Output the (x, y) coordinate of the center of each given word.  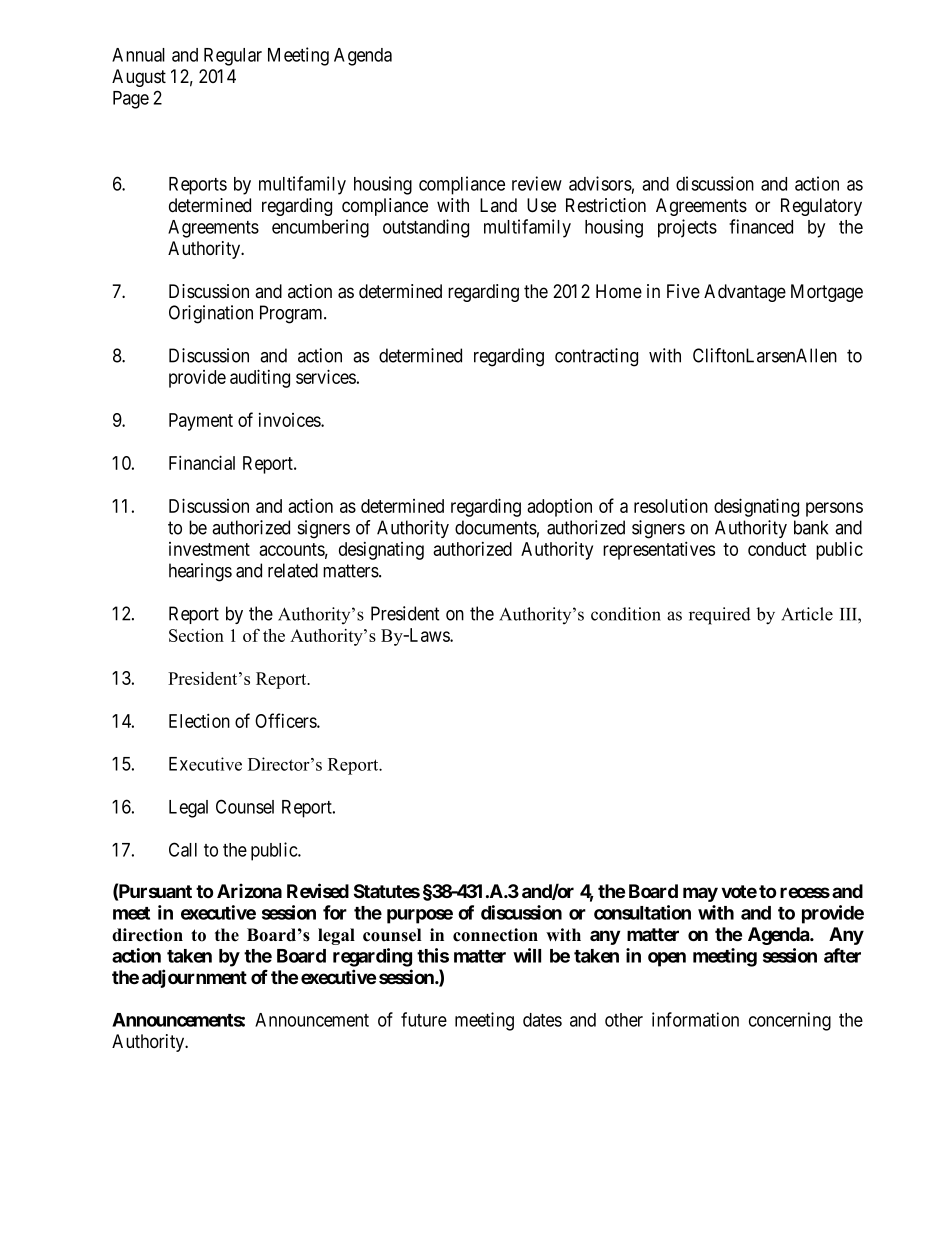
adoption (559, 508)
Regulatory (821, 207)
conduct (777, 549)
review (537, 183)
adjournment (194, 978)
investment (209, 549)
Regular (233, 57)
